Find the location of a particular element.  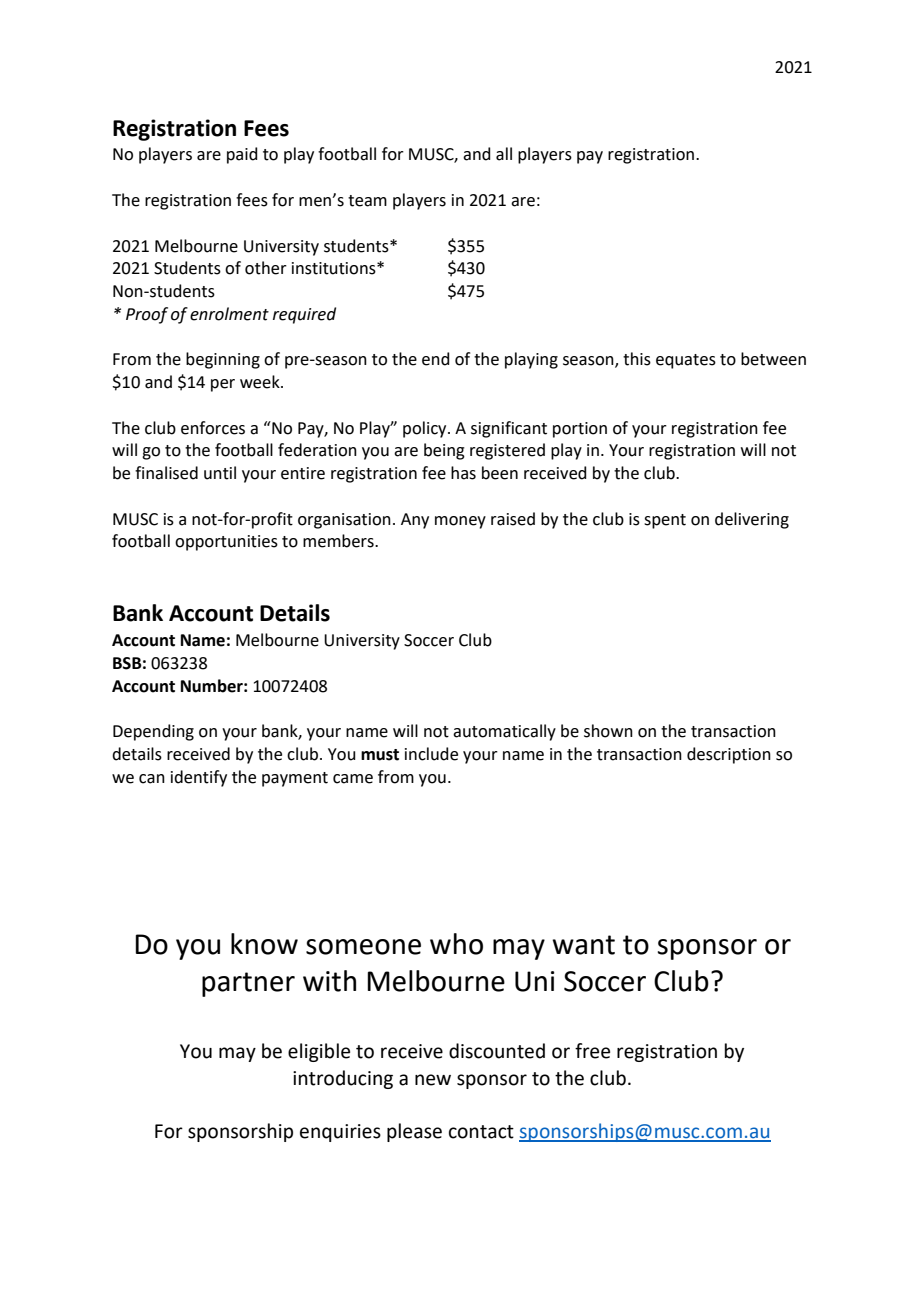

new is located at coordinates (433, 1080).
